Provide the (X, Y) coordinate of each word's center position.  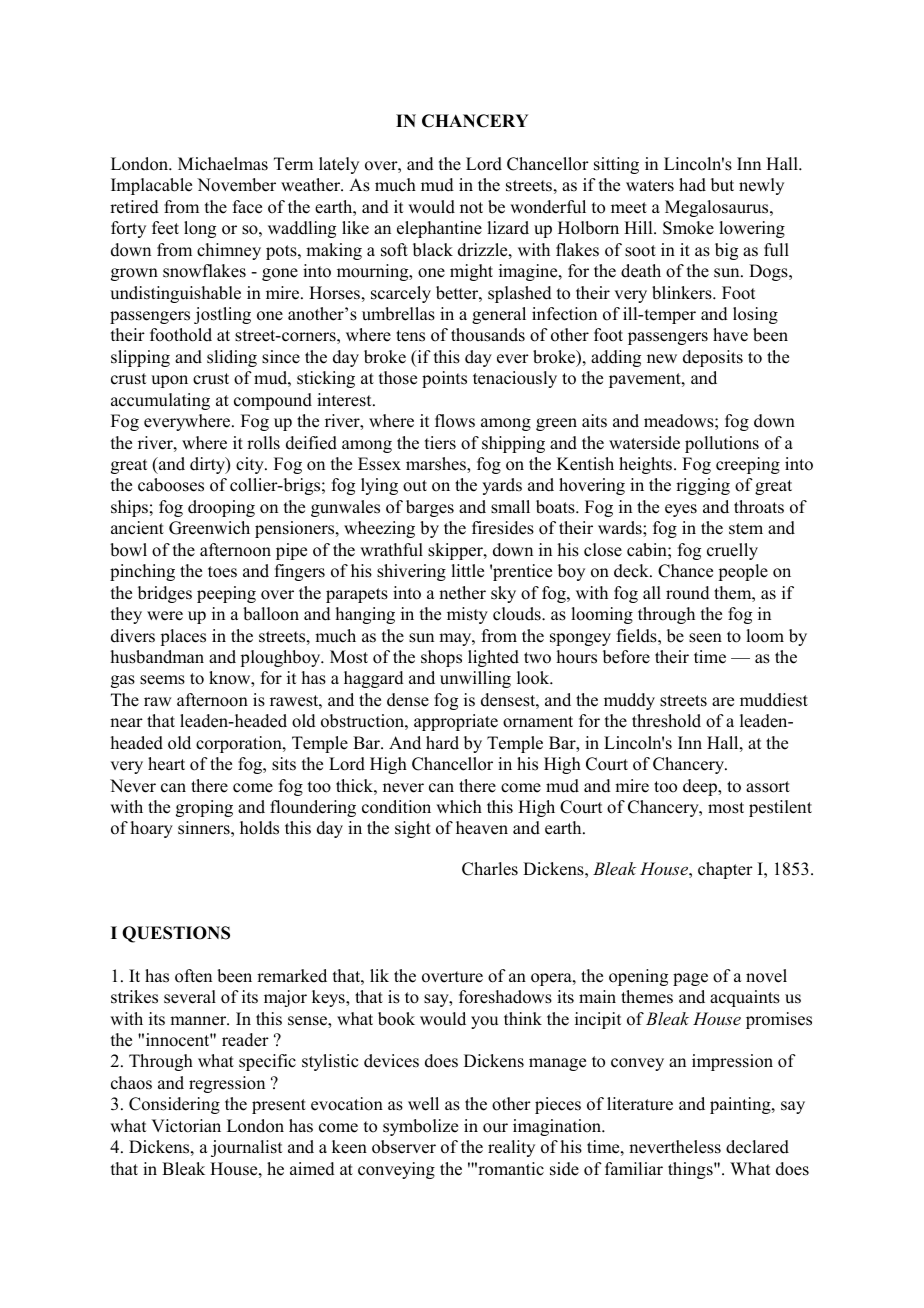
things (691, 1170)
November (236, 185)
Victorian (186, 1126)
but (722, 185)
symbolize (420, 1127)
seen (705, 638)
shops (441, 658)
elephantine (439, 229)
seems (162, 680)
